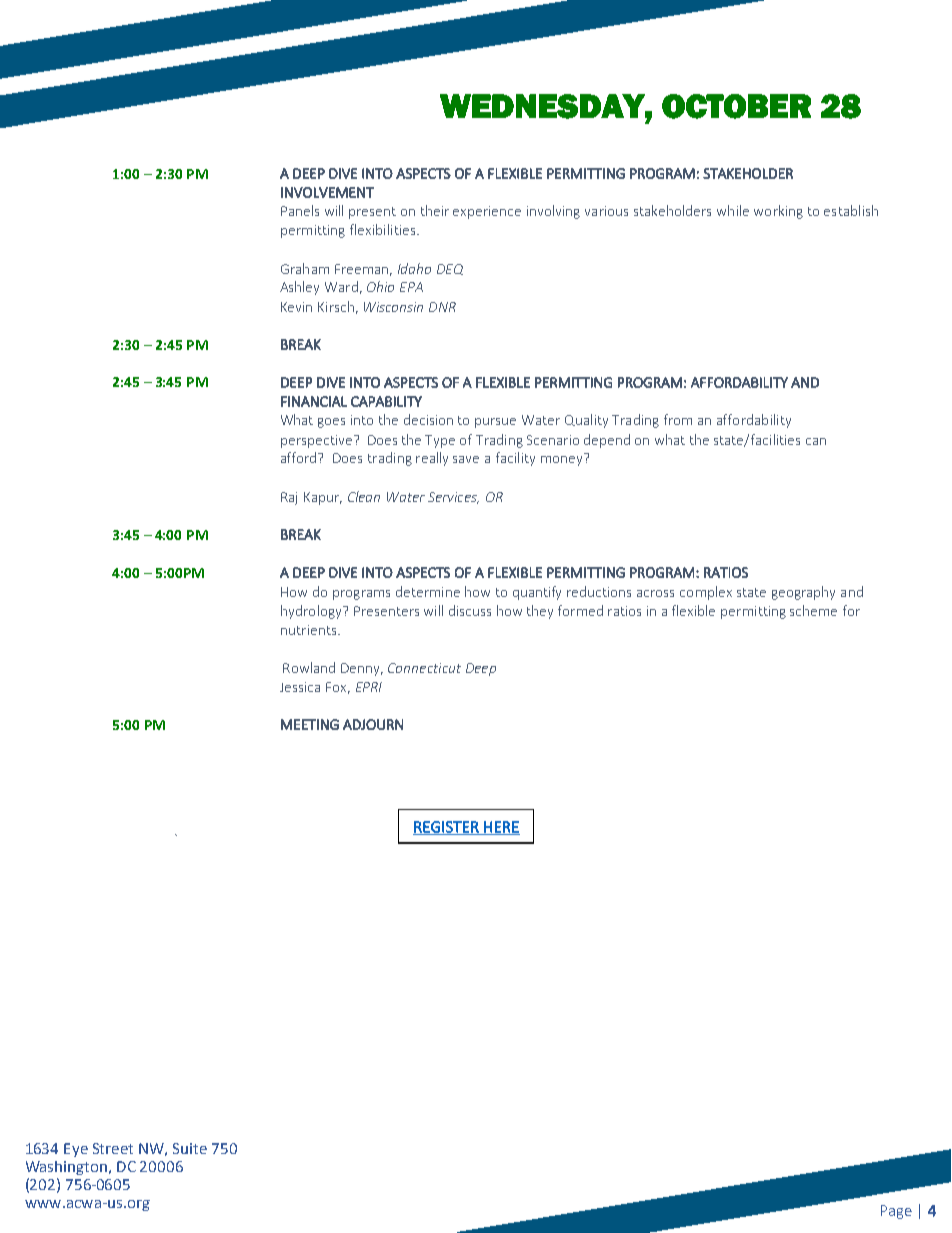 The image size is (952, 1233). What do you see at coordinates (495, 423) in the screenshot?
I see `pursue` at bounding box center [495, 423].
